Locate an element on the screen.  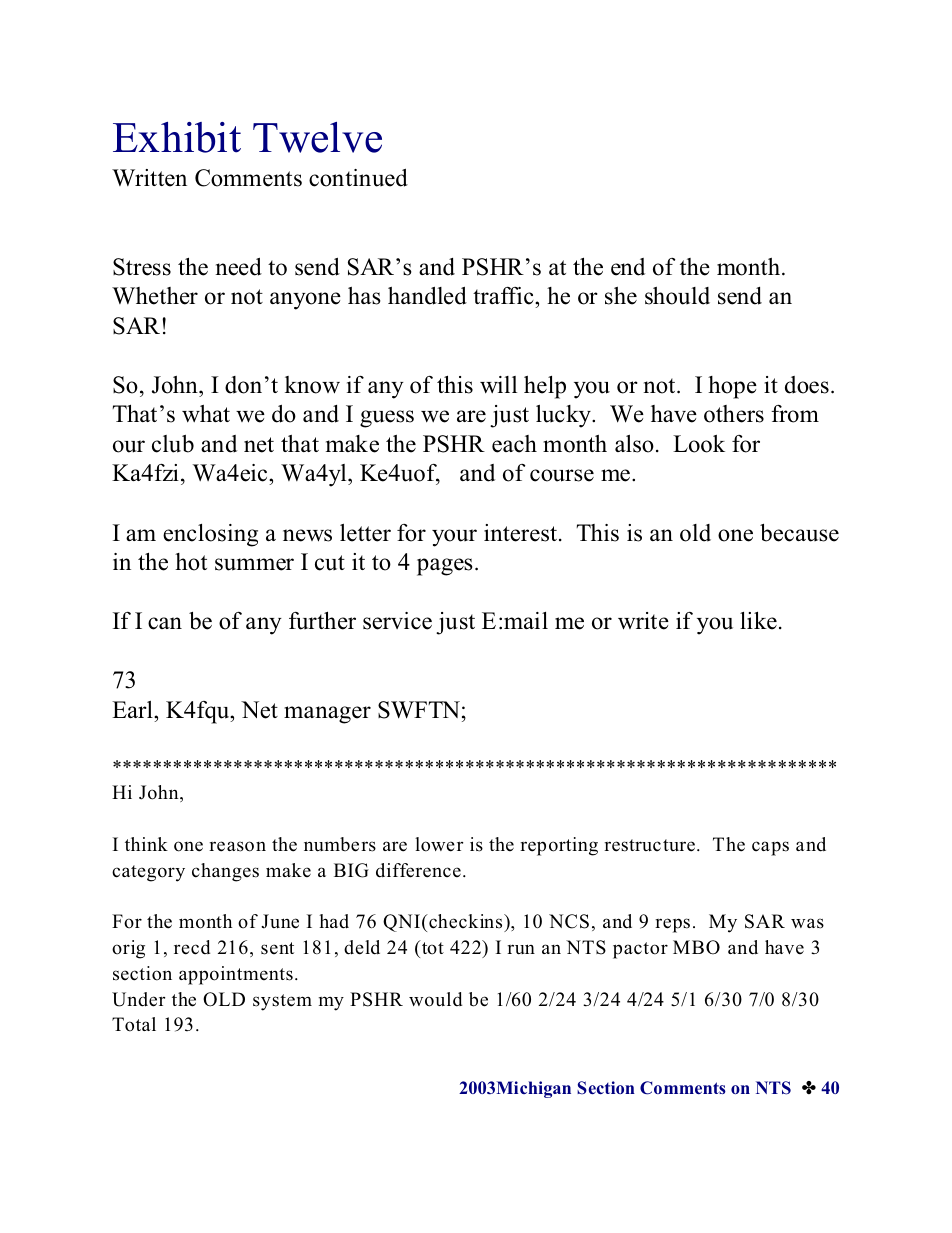
would is located at coordinates (435, 999).
